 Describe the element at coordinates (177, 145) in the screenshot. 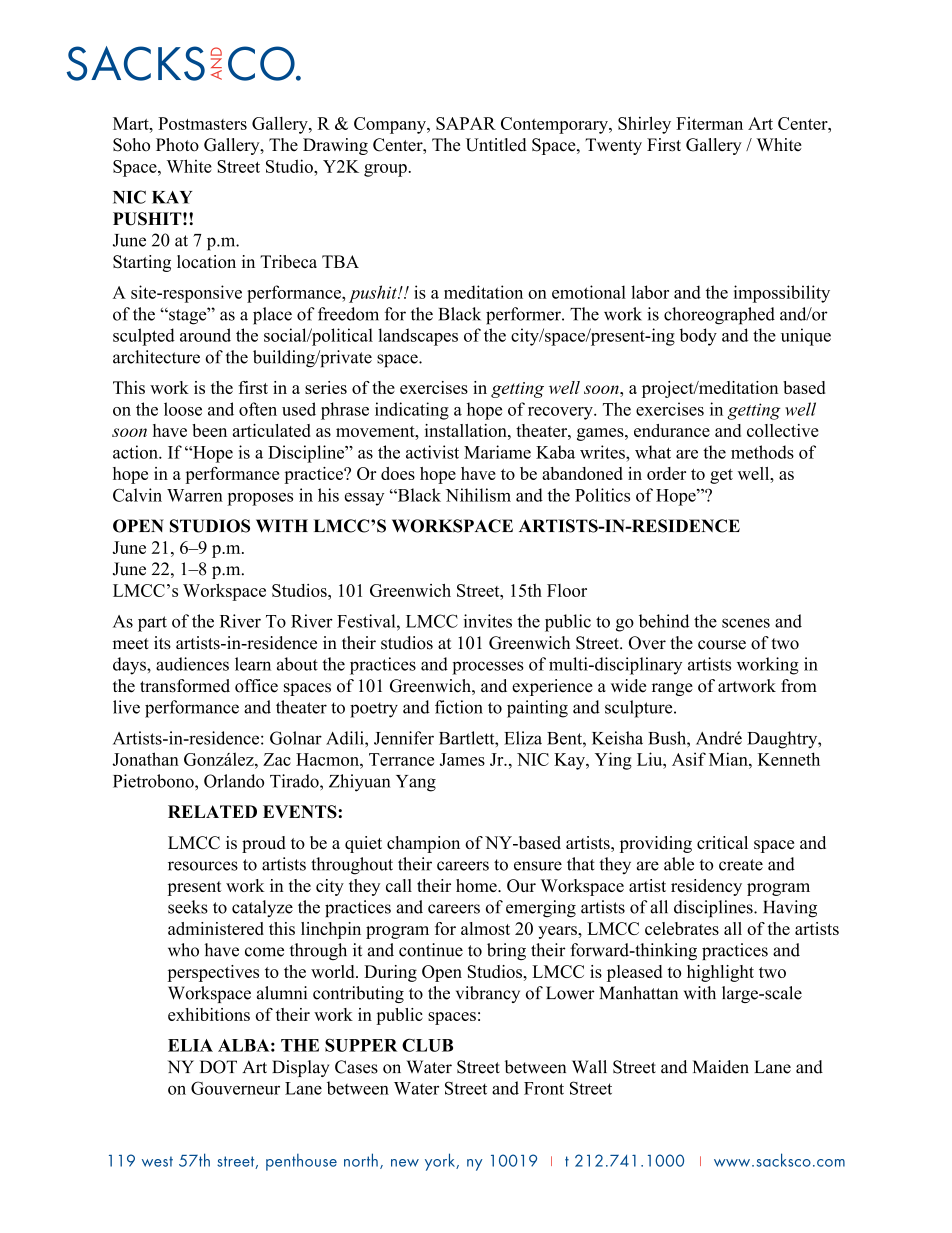

I see `Photo` at that location.
